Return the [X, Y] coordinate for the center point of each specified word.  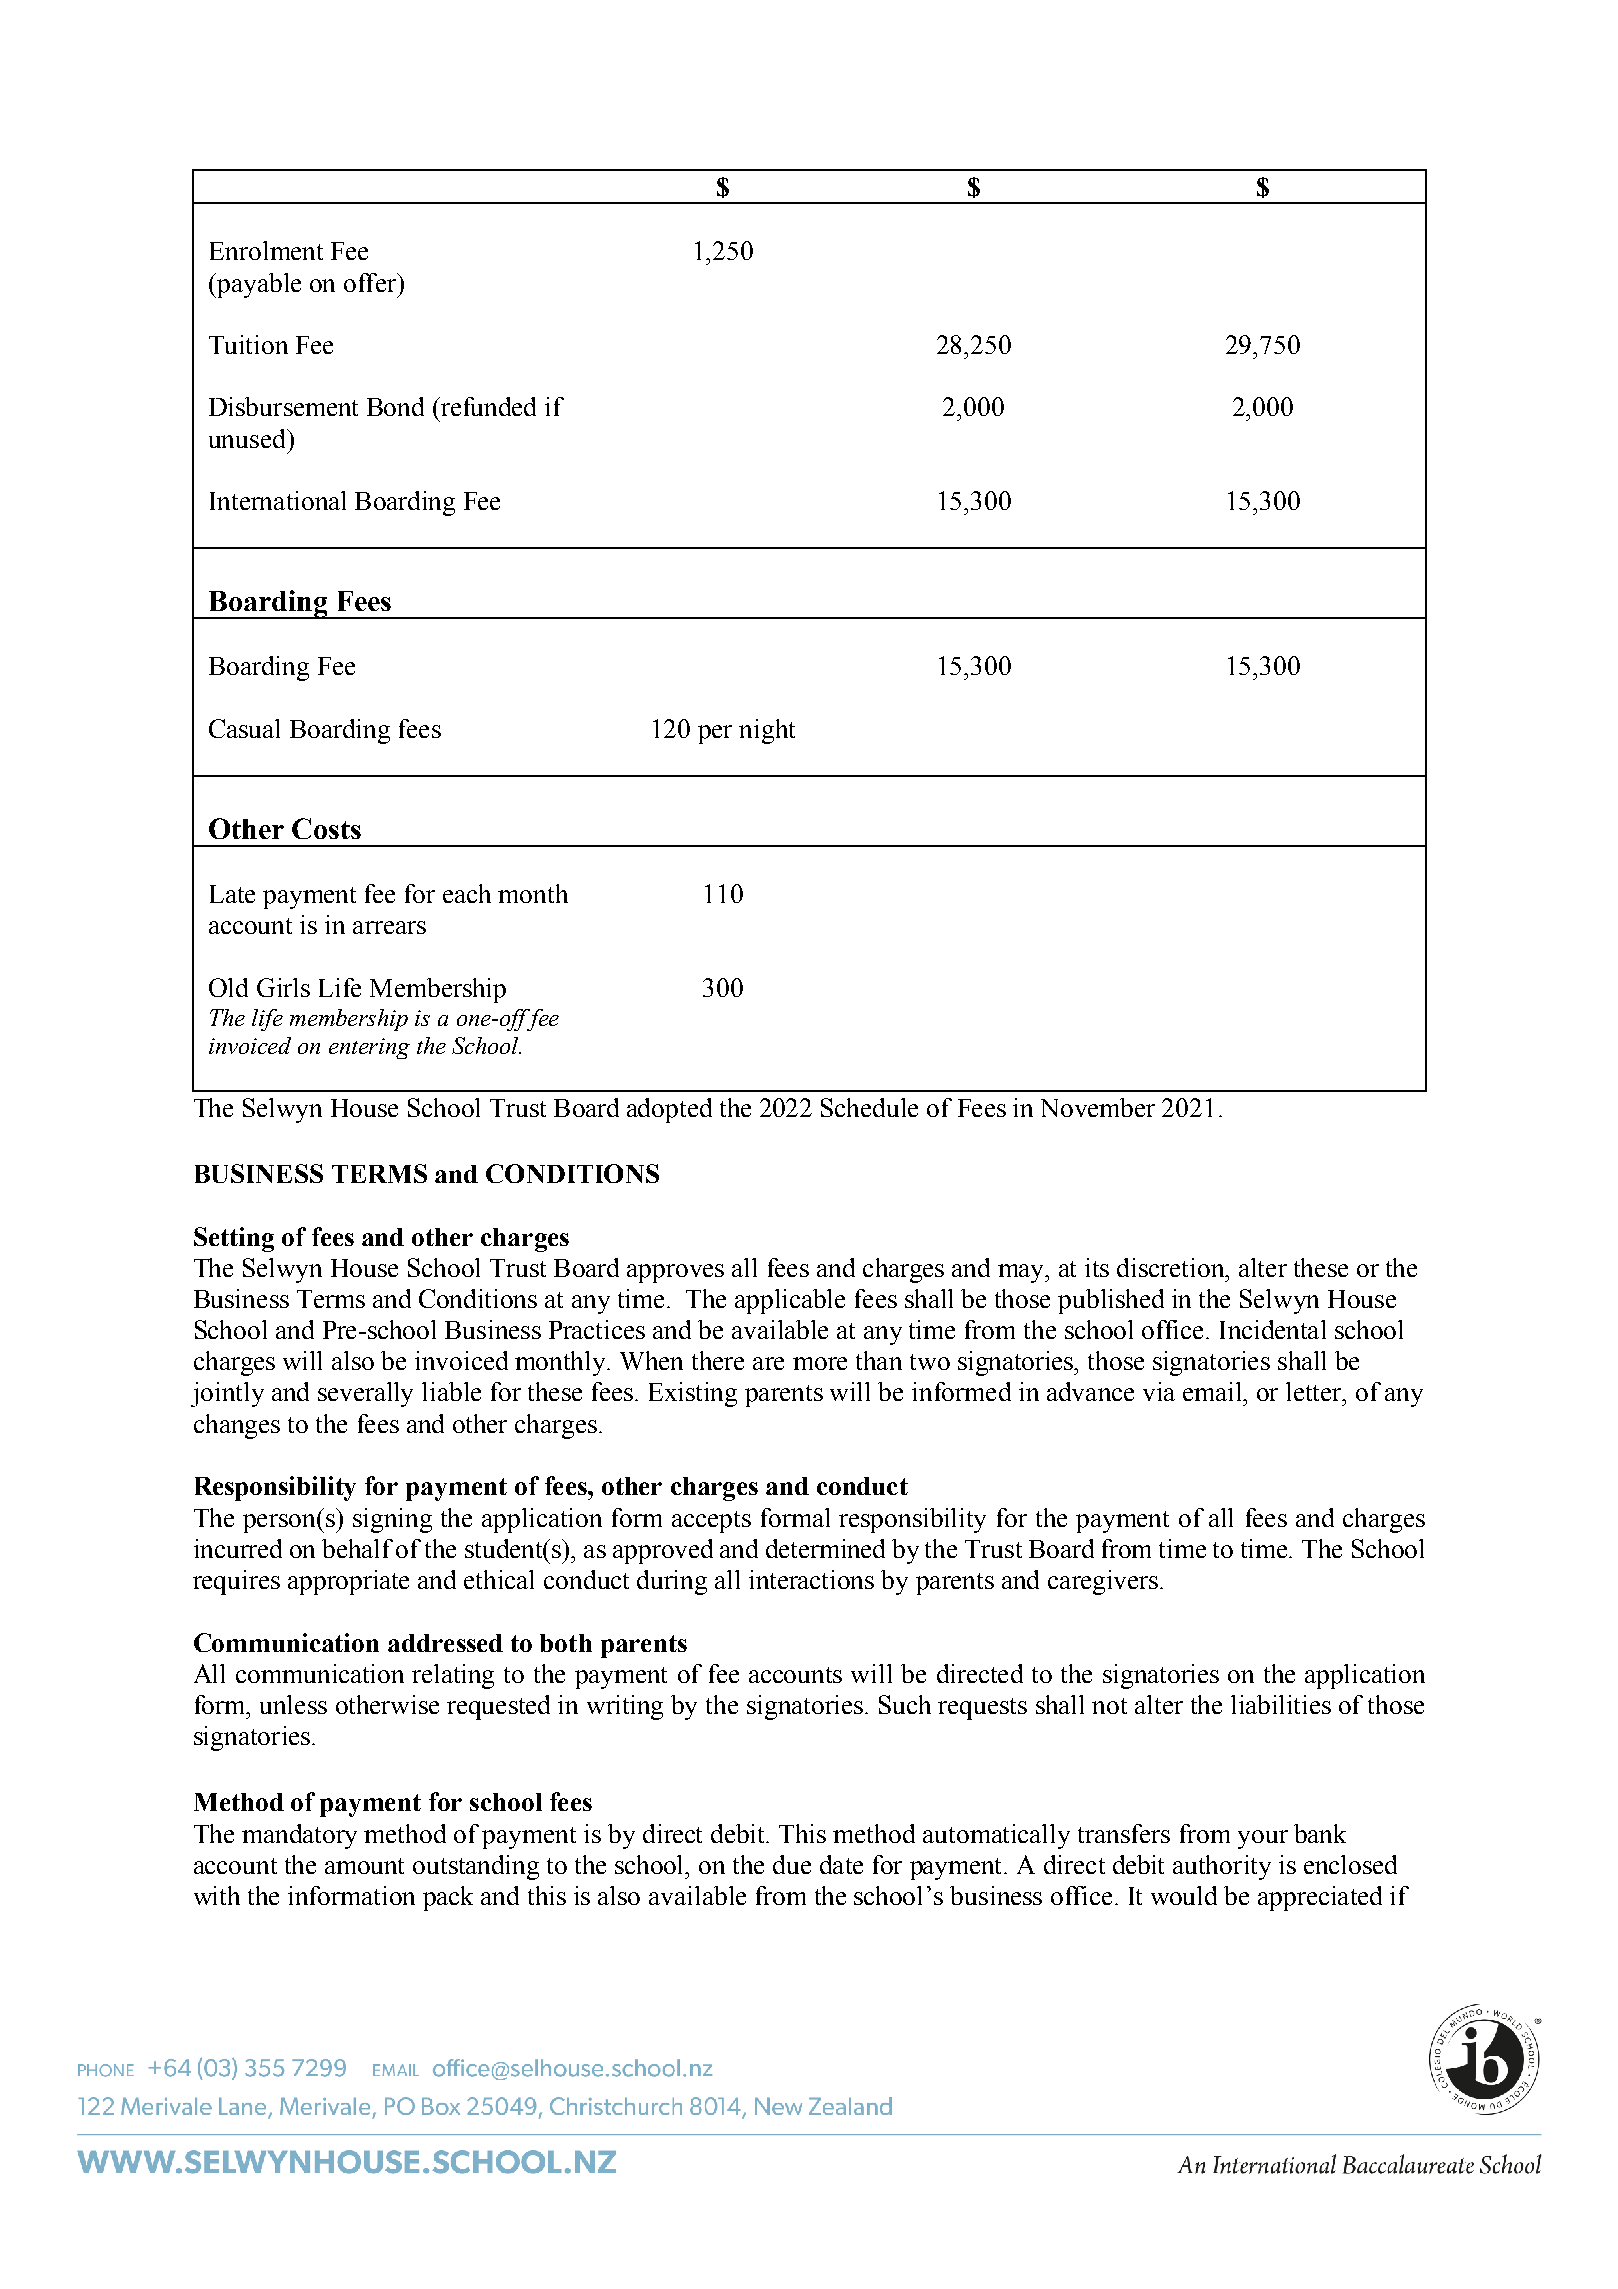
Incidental [1273, 1329]
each [467, 893]
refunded [487, 406]
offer [371, 282]
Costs [326, 828]
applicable [790, 1301]
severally [365, 1394]
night [767, 731]
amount [364, 1866]
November [1098, 1107]
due [792, 1864]
